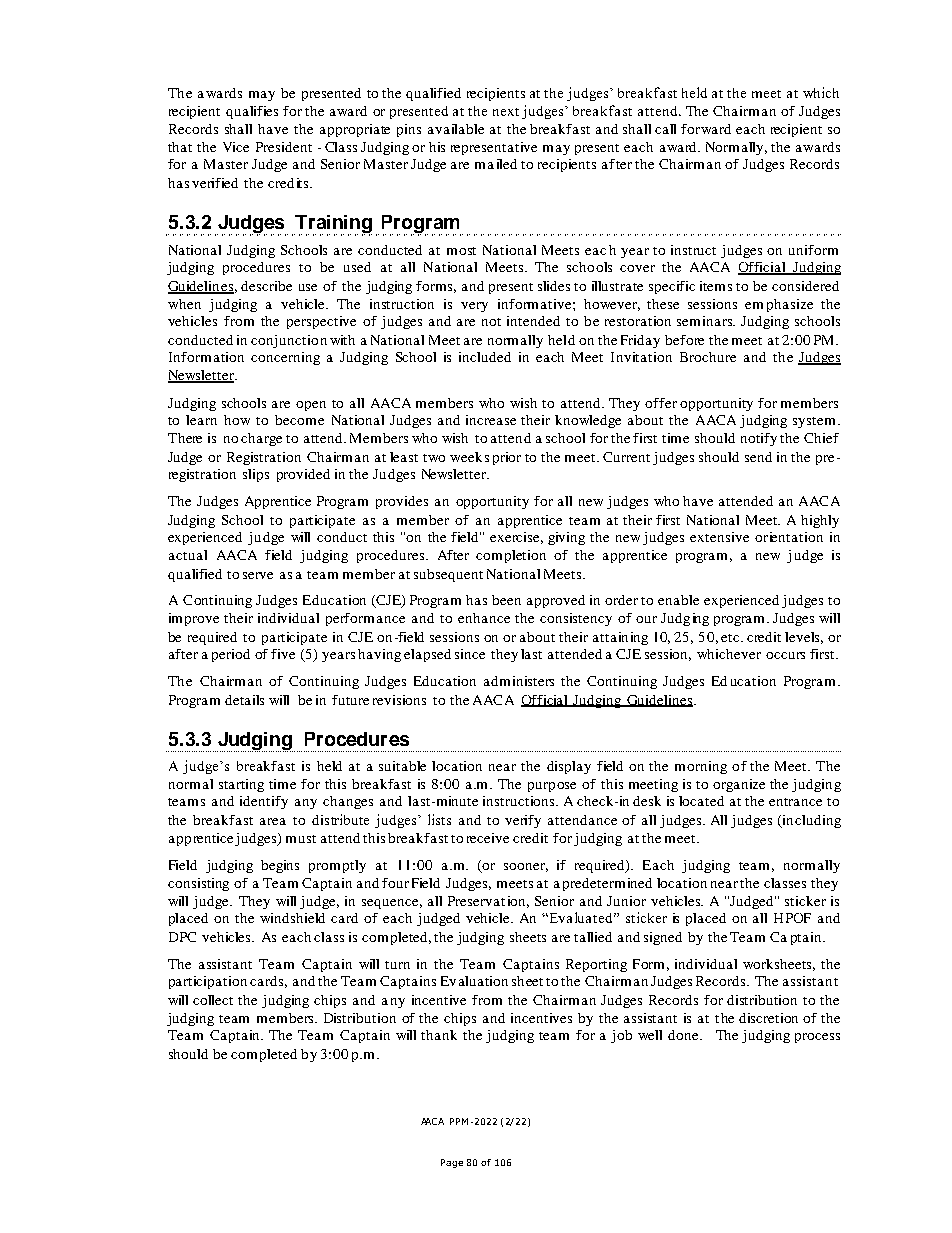  What do you see at coordinates (506, 112) in the image?
I see `next` at bounding box center [506, 112].
